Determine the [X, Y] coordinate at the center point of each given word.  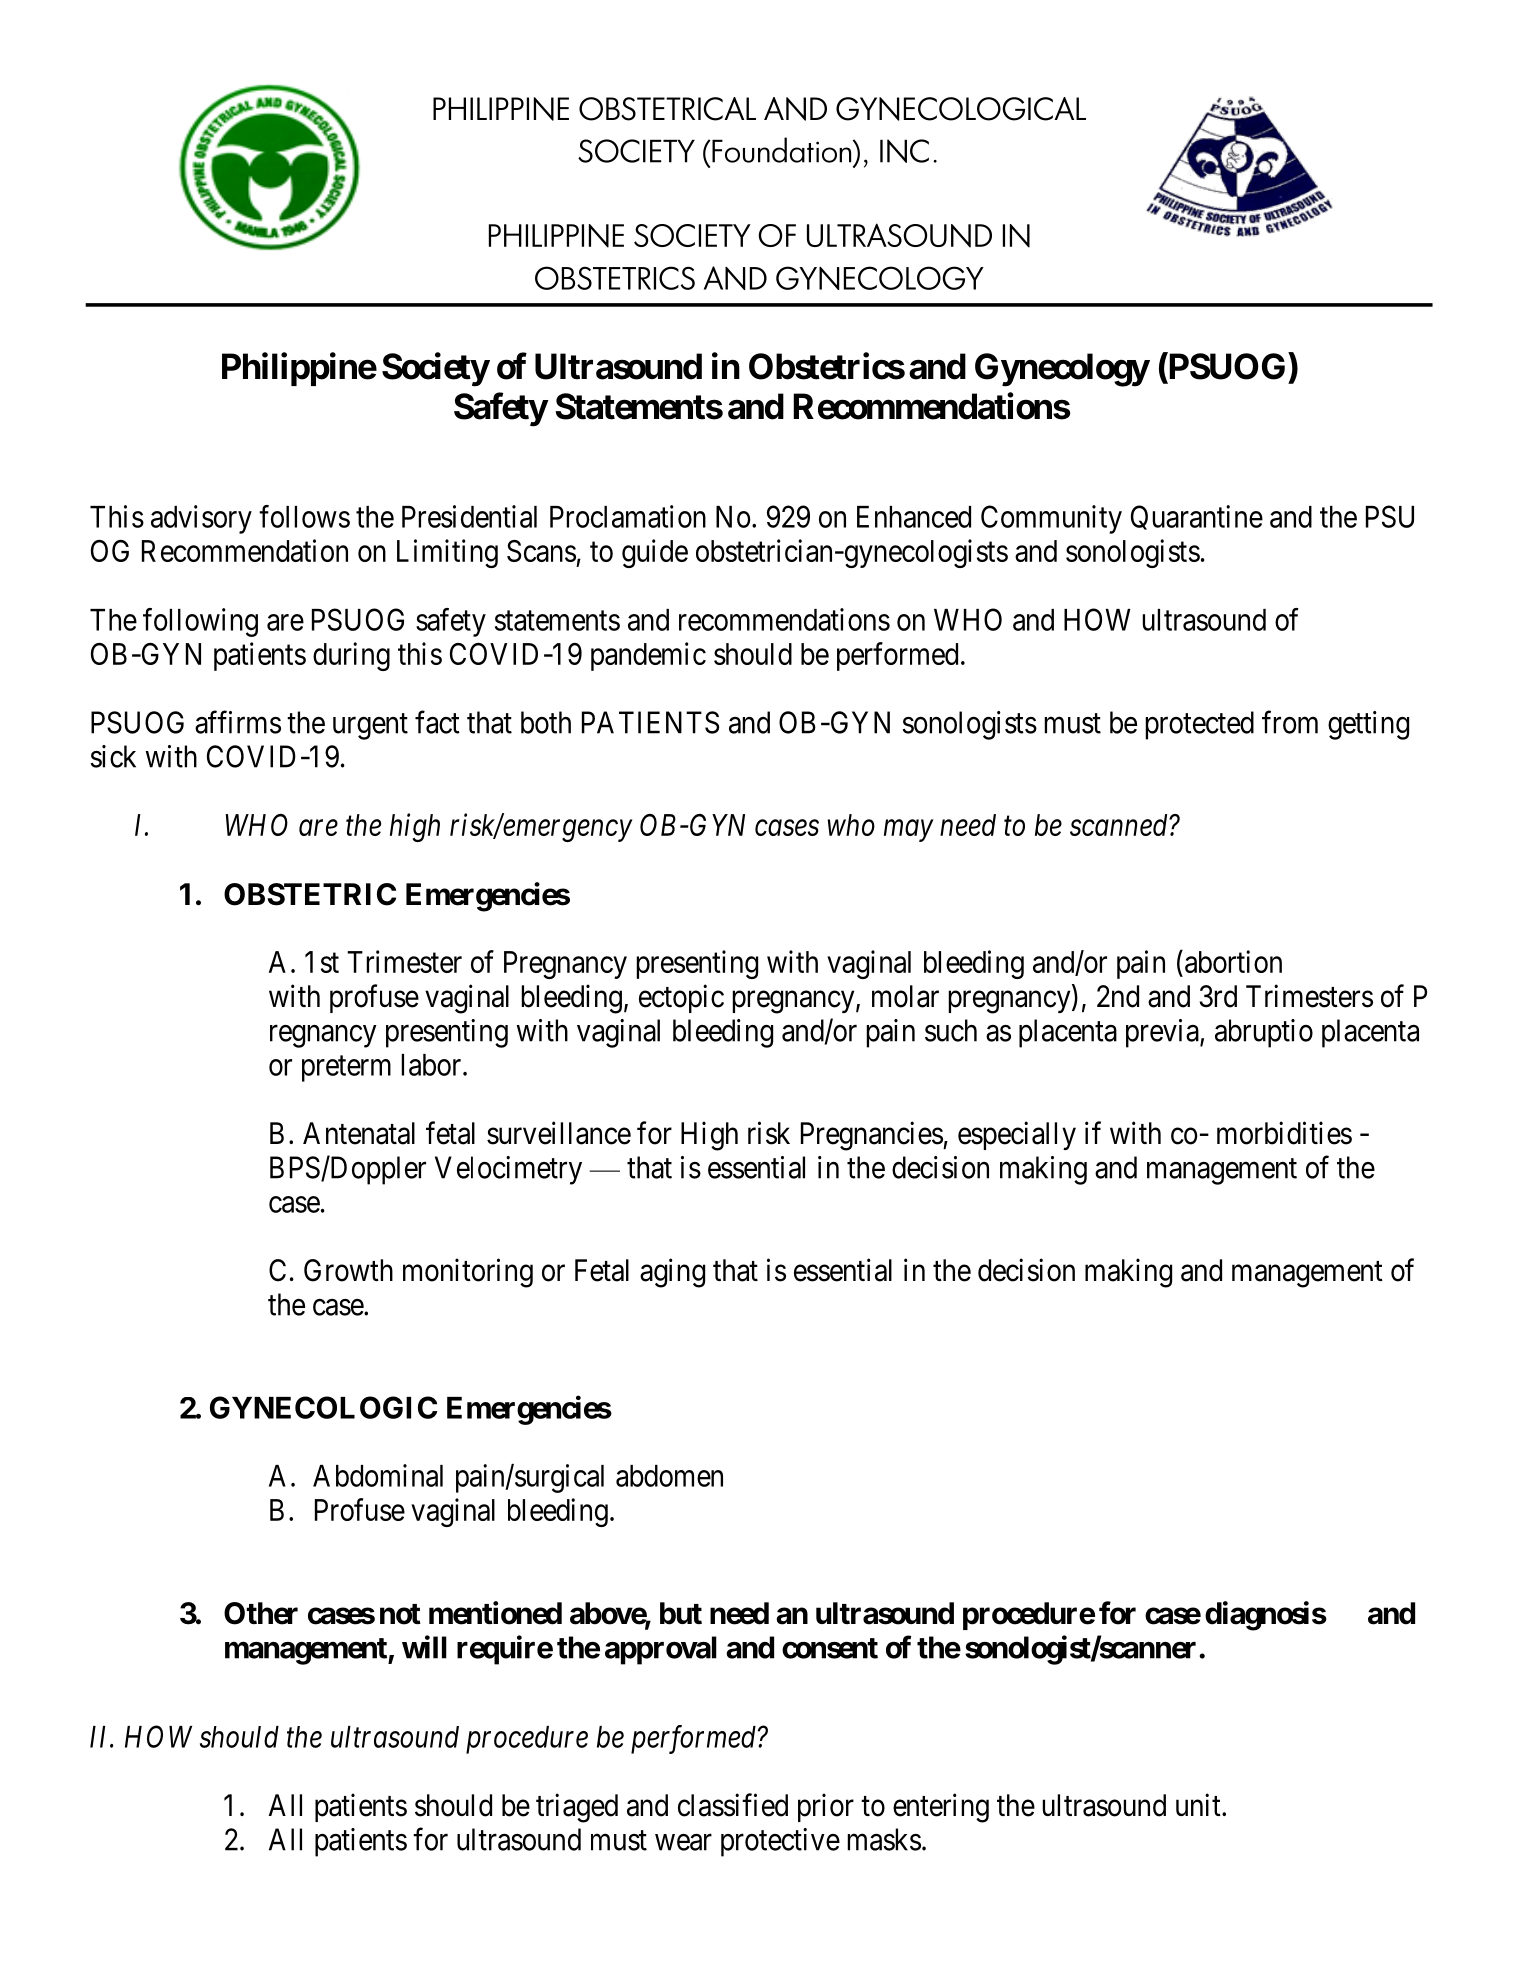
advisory [201, 519]
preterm [346, 1069]
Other [261, 1613]
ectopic [681, 998]
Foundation [782, 150]
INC [904, 151]
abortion [1233, 961]
